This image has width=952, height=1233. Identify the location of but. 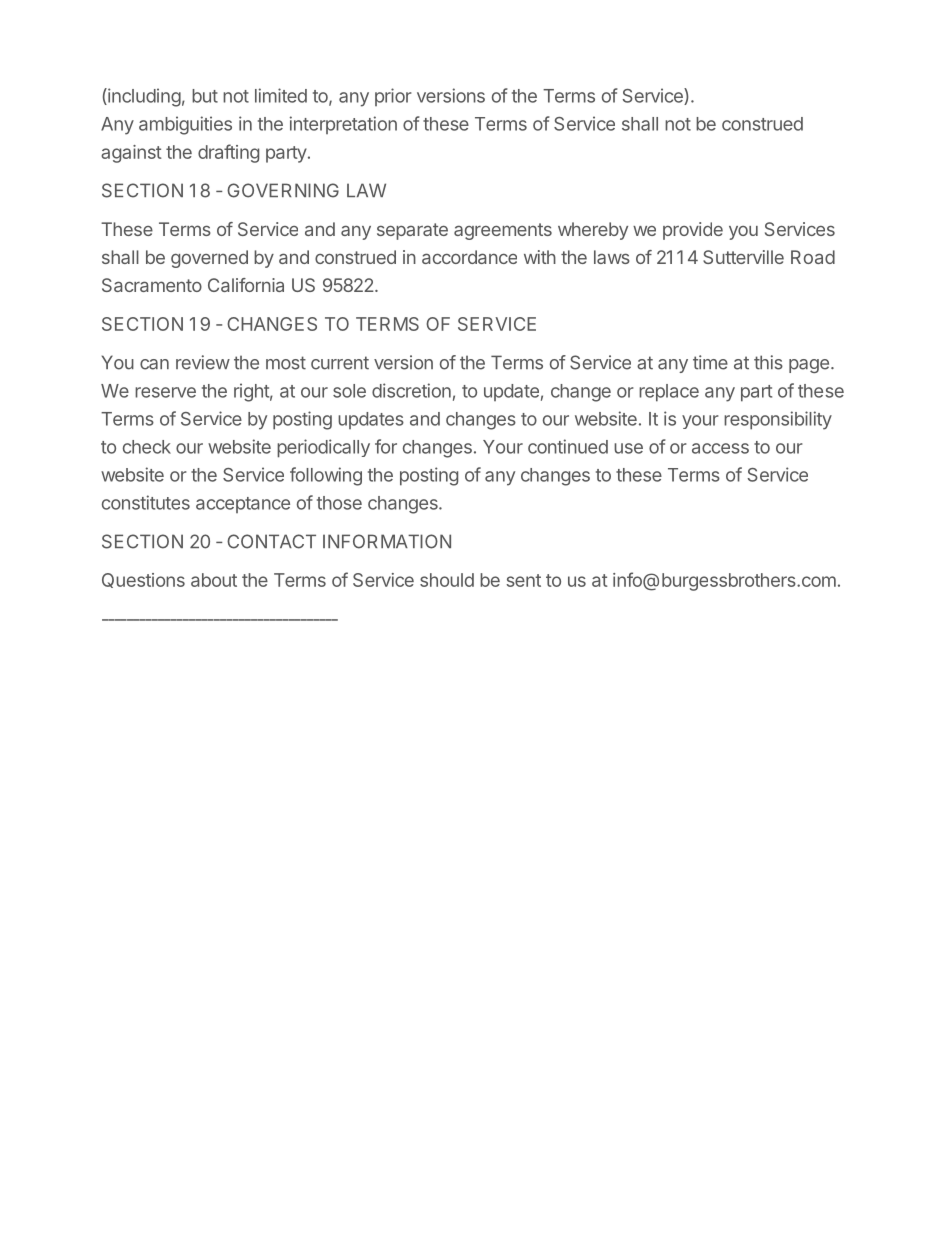
(205, 96).
